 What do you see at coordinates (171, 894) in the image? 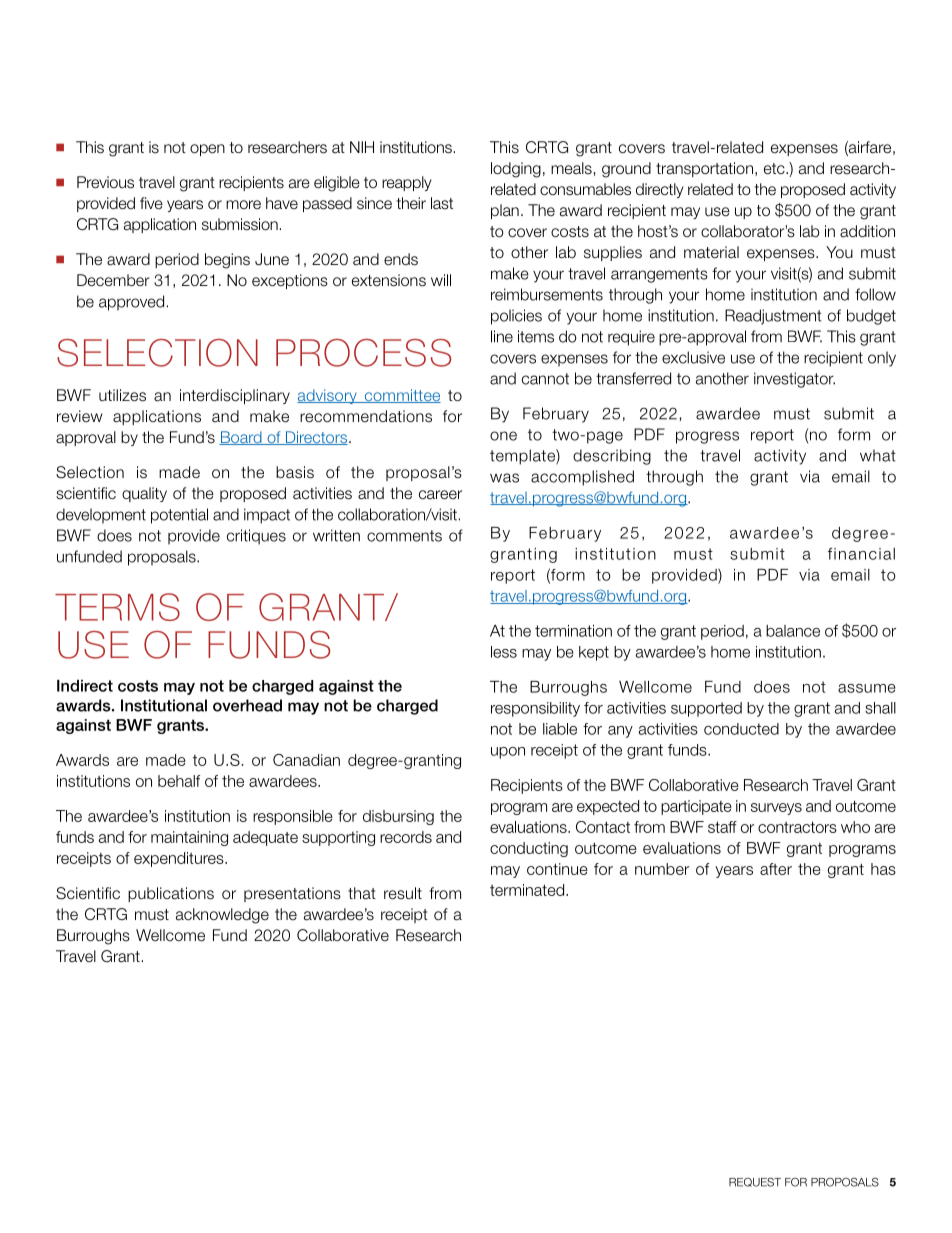
I see `publications` at bounding box center [171, 894].
